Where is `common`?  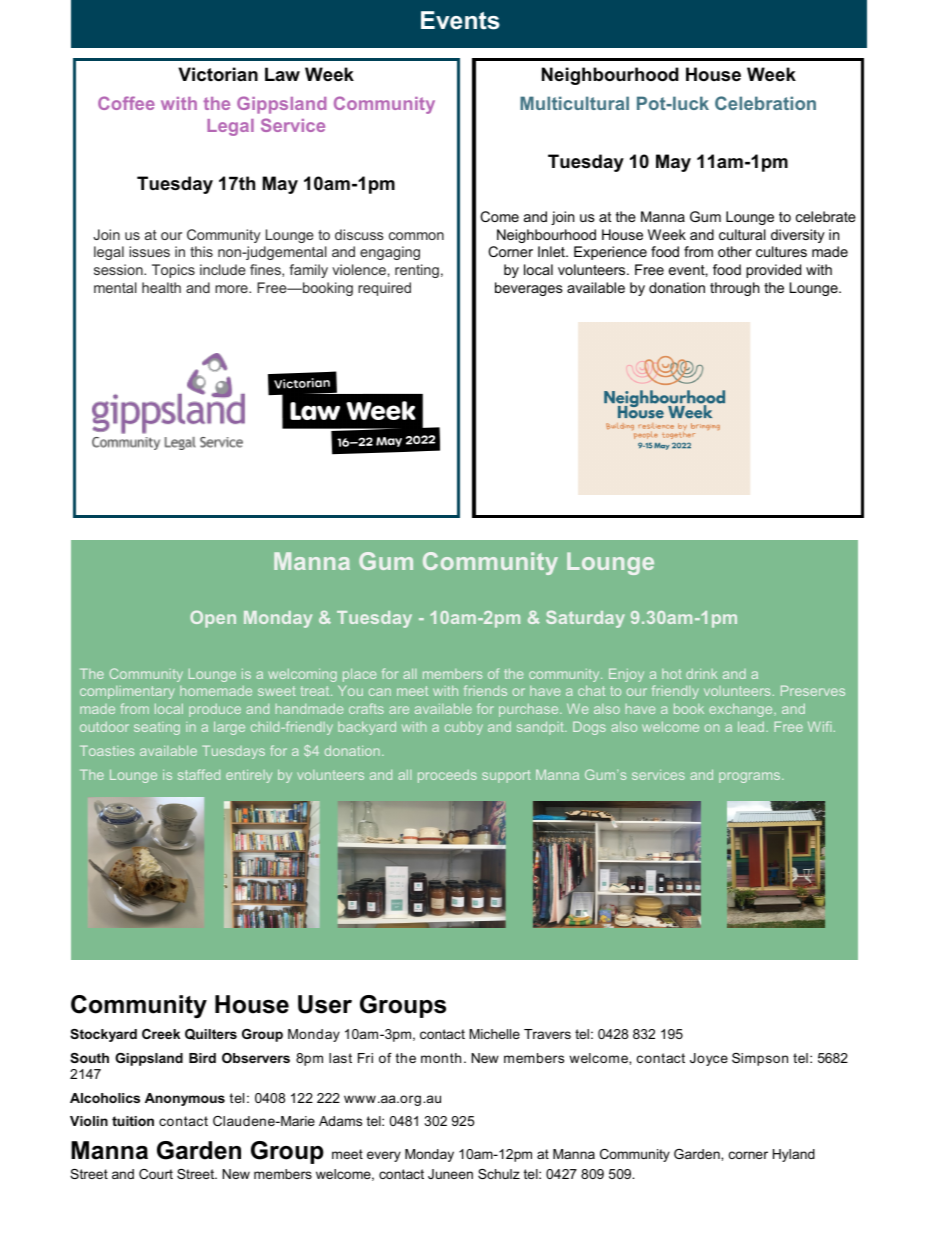
common is located at coordinates (416, 236).
